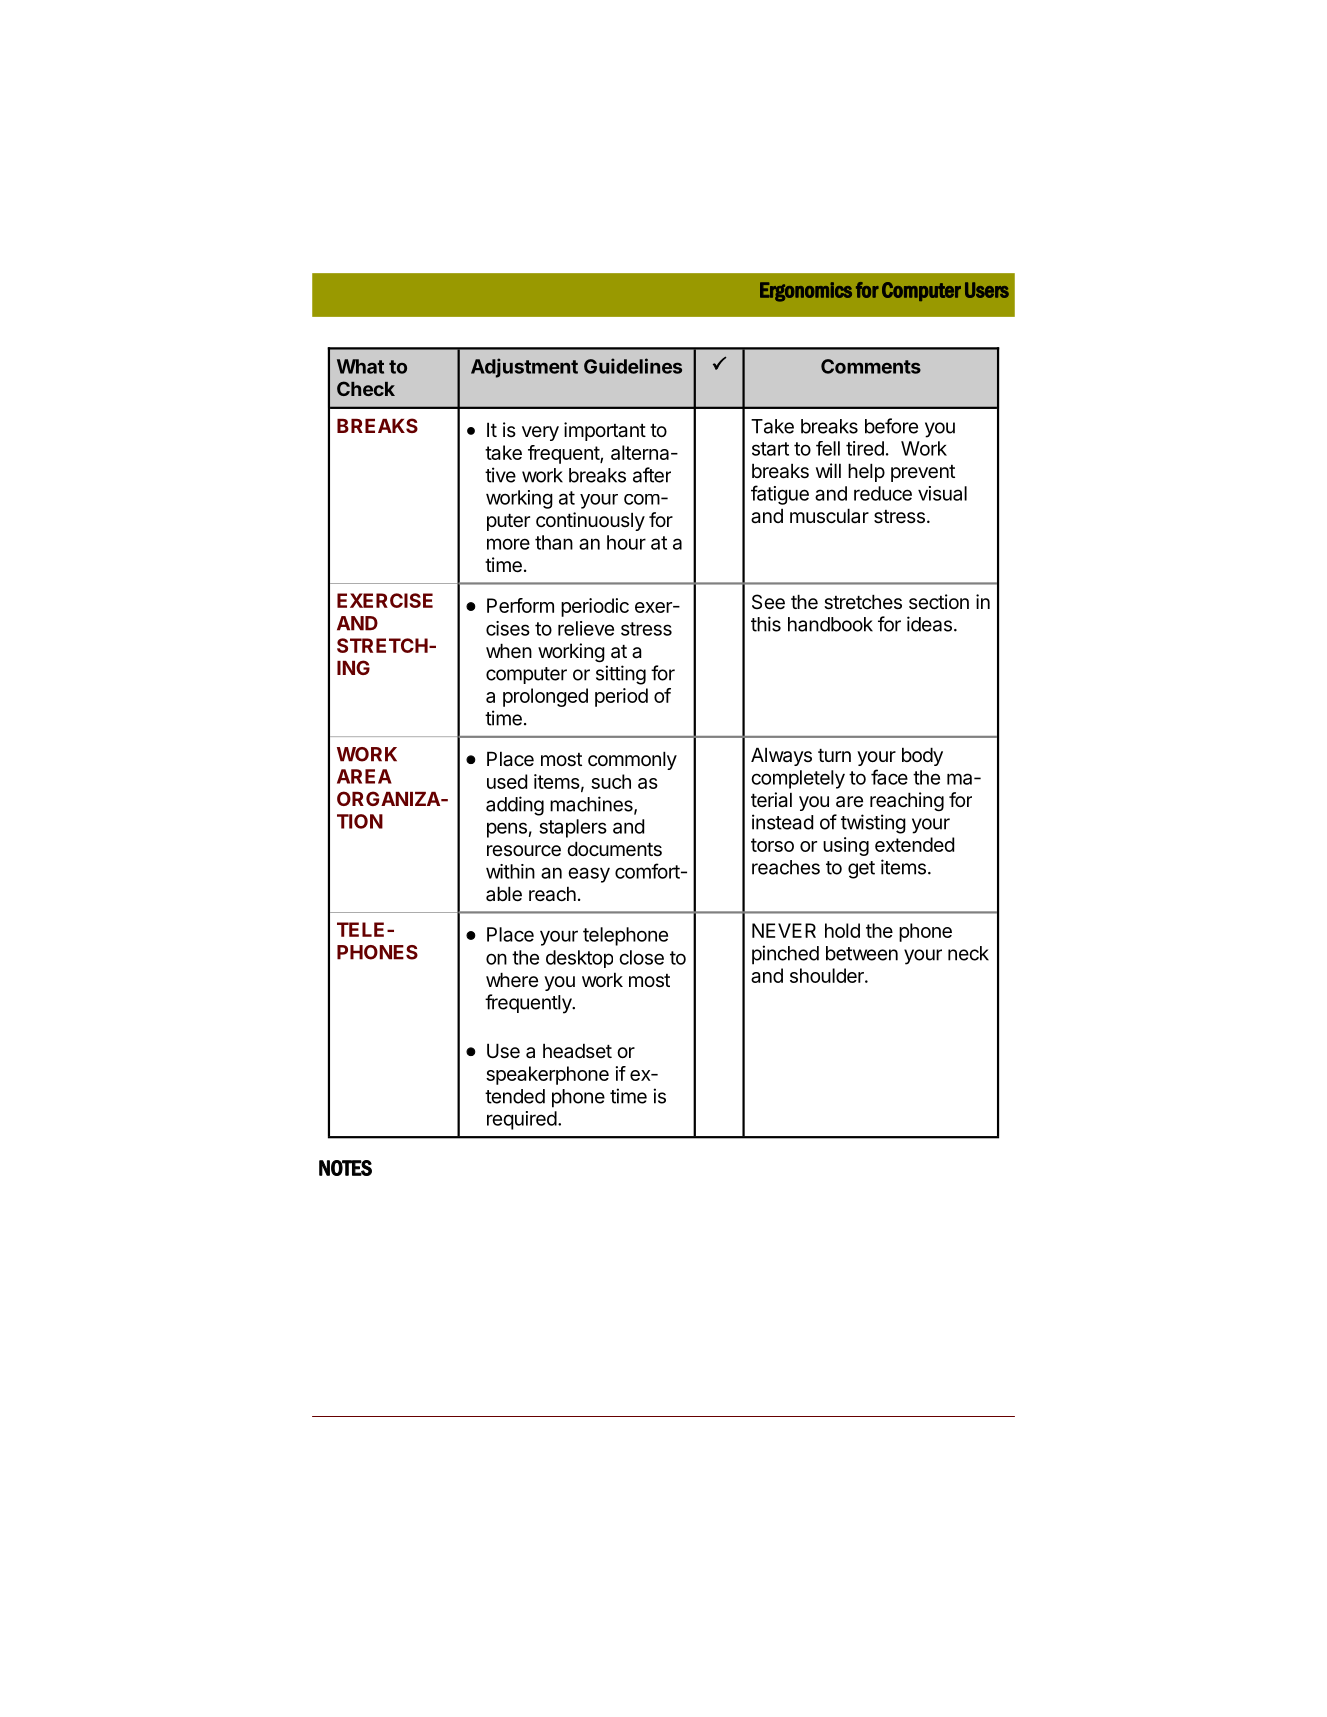  Describe the element at coordinates (871, 366) in the page. I see `Comments` at that location.
